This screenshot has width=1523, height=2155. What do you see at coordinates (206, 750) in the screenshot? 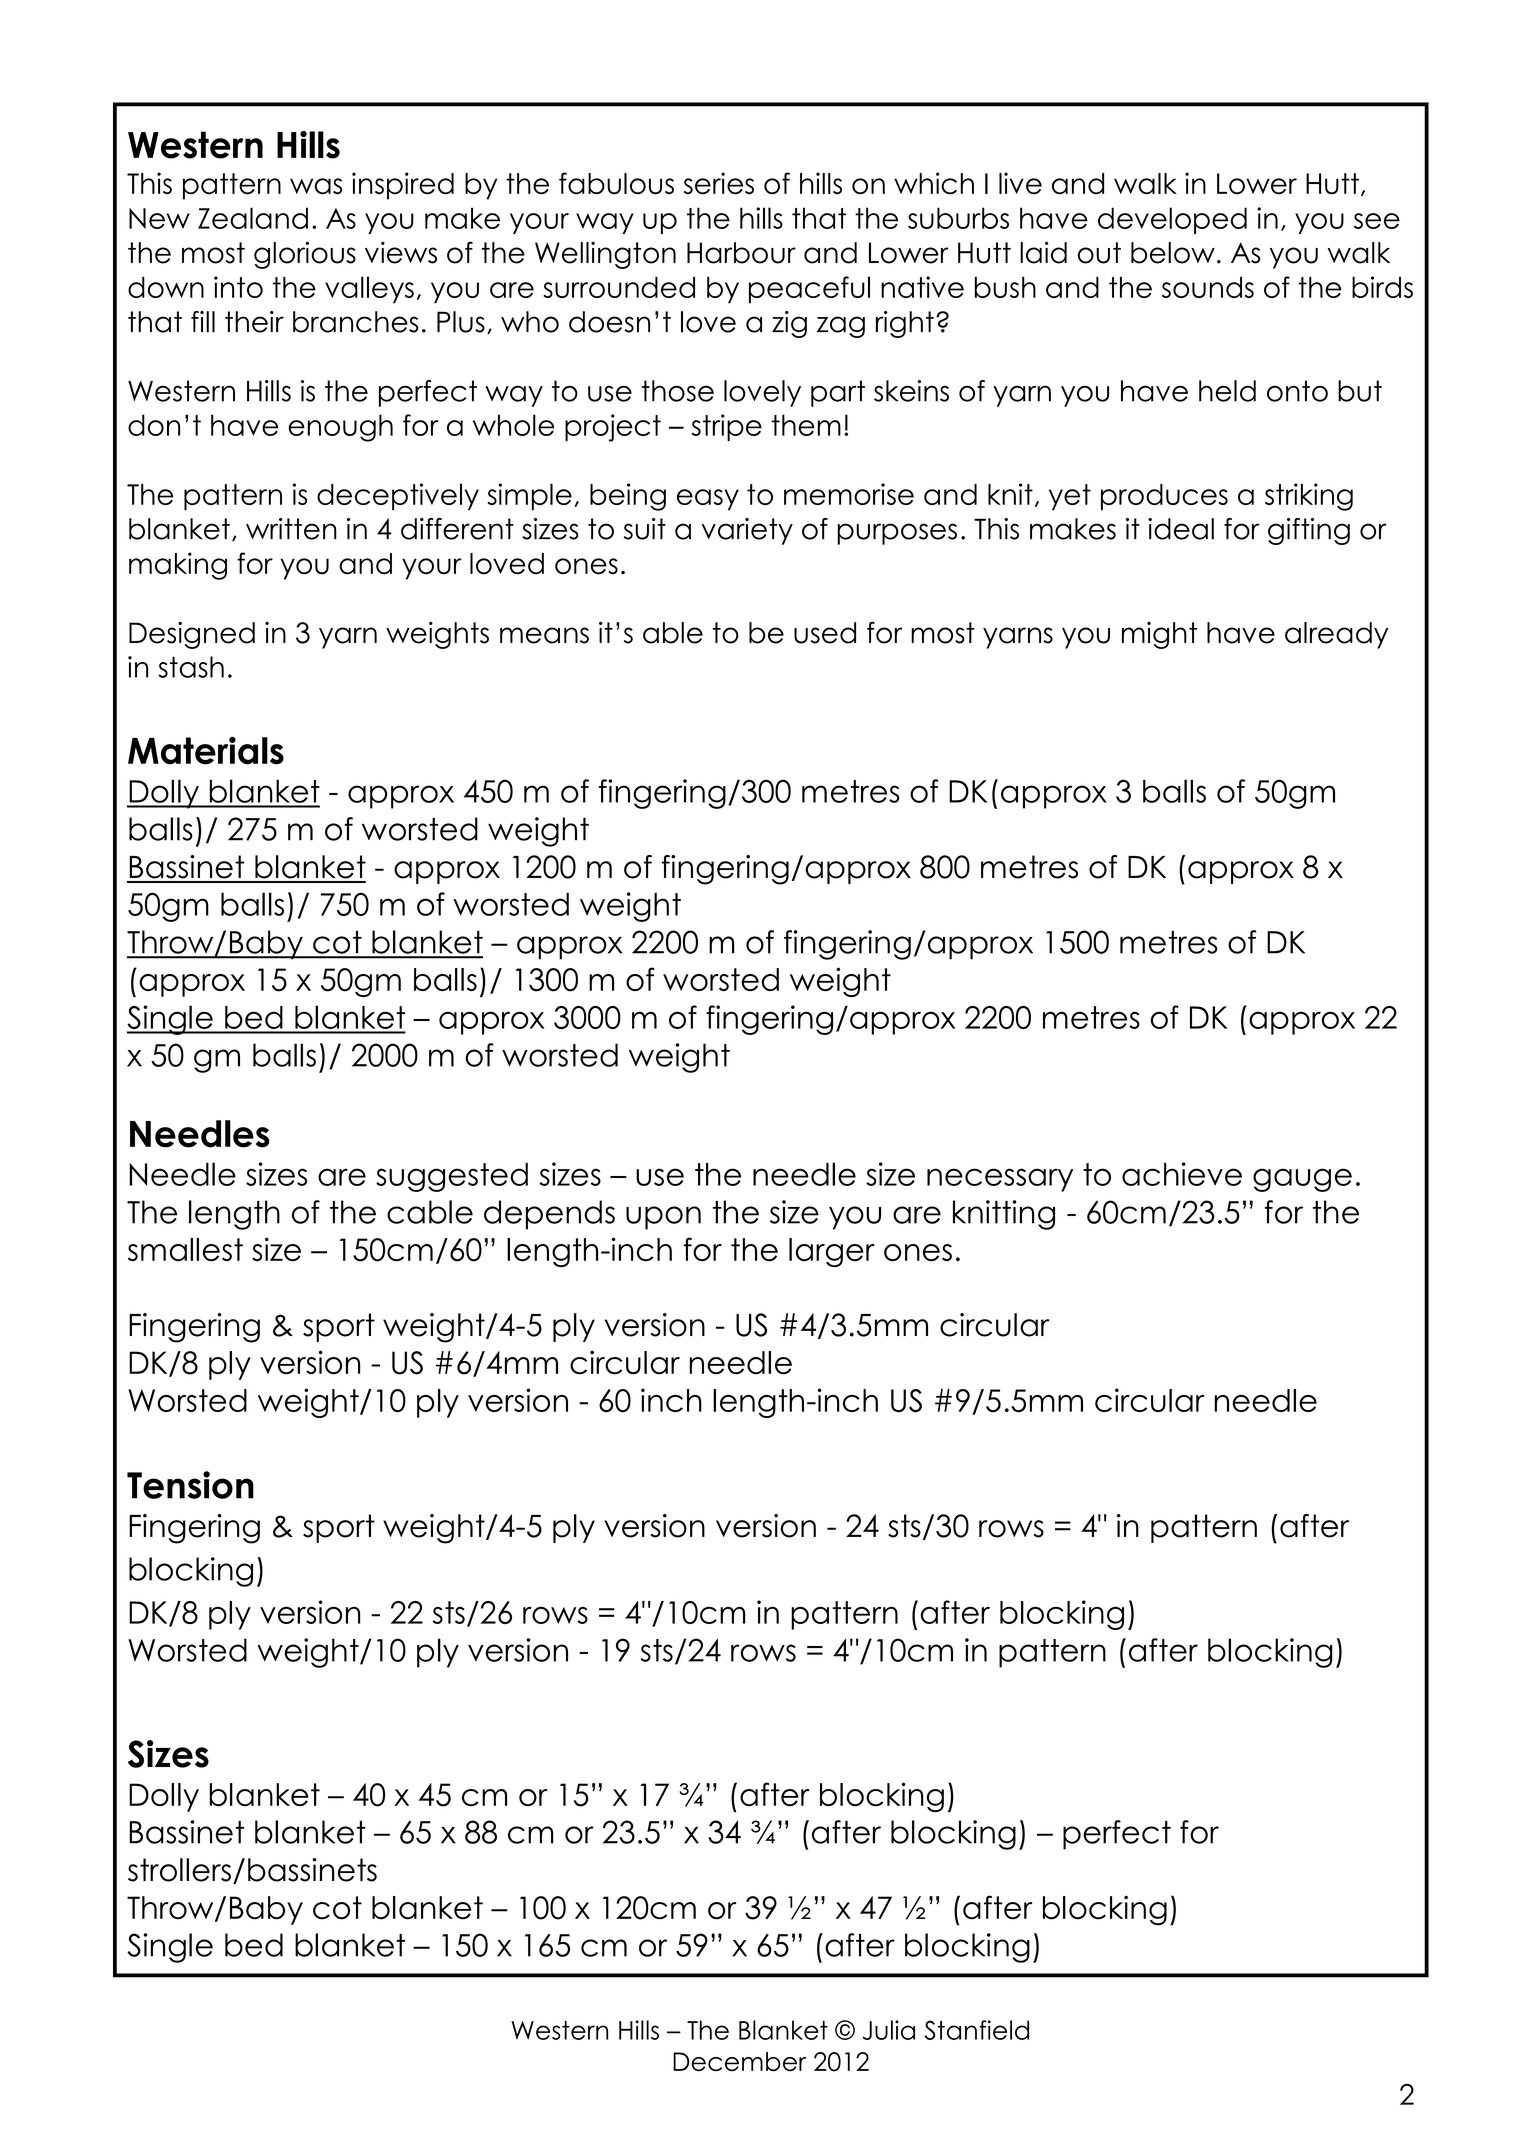
I see `Materials` at bounding box center [206, 750].
